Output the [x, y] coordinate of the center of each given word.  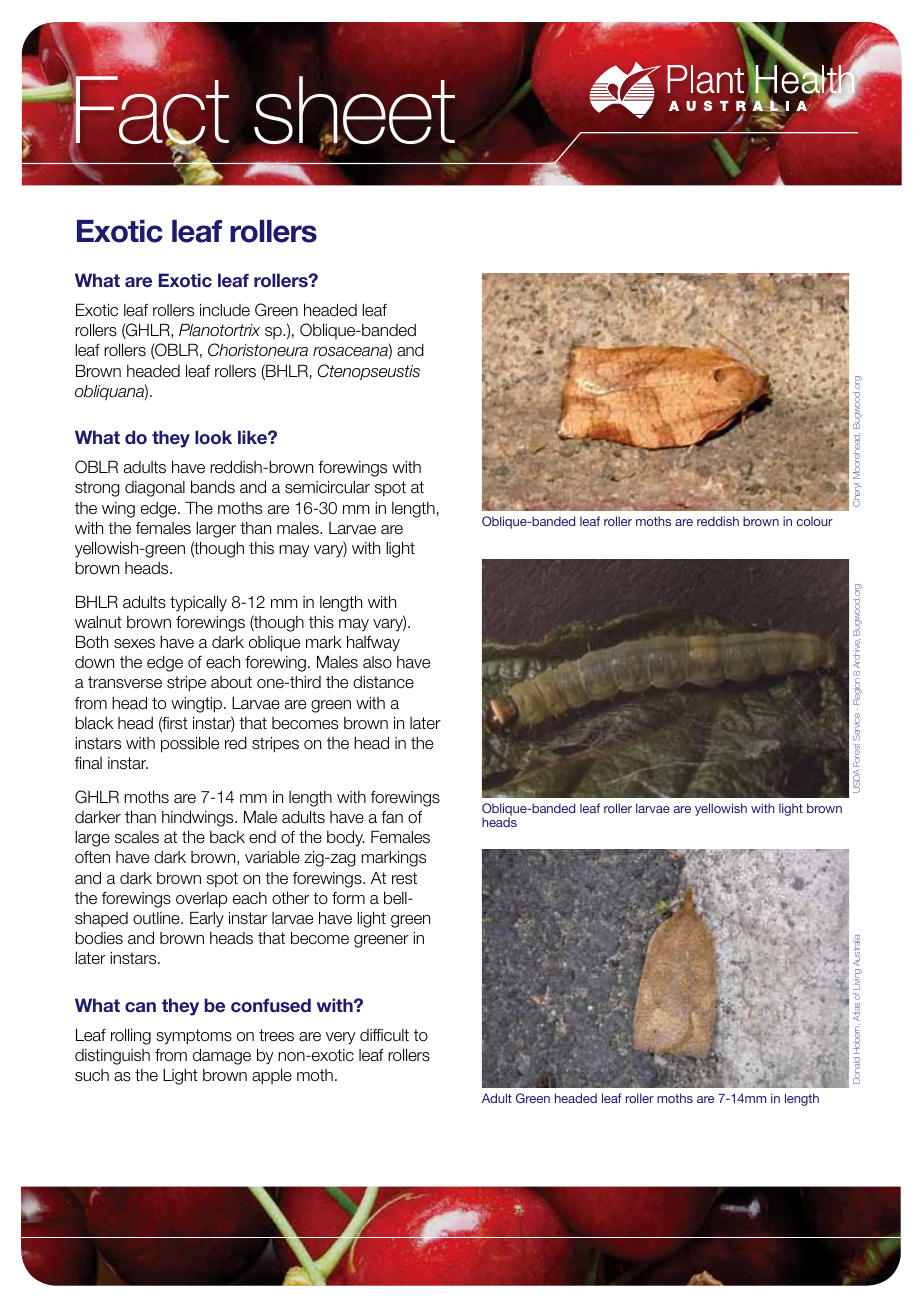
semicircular [327, 487]
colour [815, 521]
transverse [125, 682]
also [377, 662]
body [345, 838]
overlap [201, 900]
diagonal [155, 489]
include [225, 310]
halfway [373, 643]
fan [392, 817]
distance [383, 682]
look [213, 437]
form [348, 898]
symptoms [194, 1037]
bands [213, 487]
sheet [354, 111]
